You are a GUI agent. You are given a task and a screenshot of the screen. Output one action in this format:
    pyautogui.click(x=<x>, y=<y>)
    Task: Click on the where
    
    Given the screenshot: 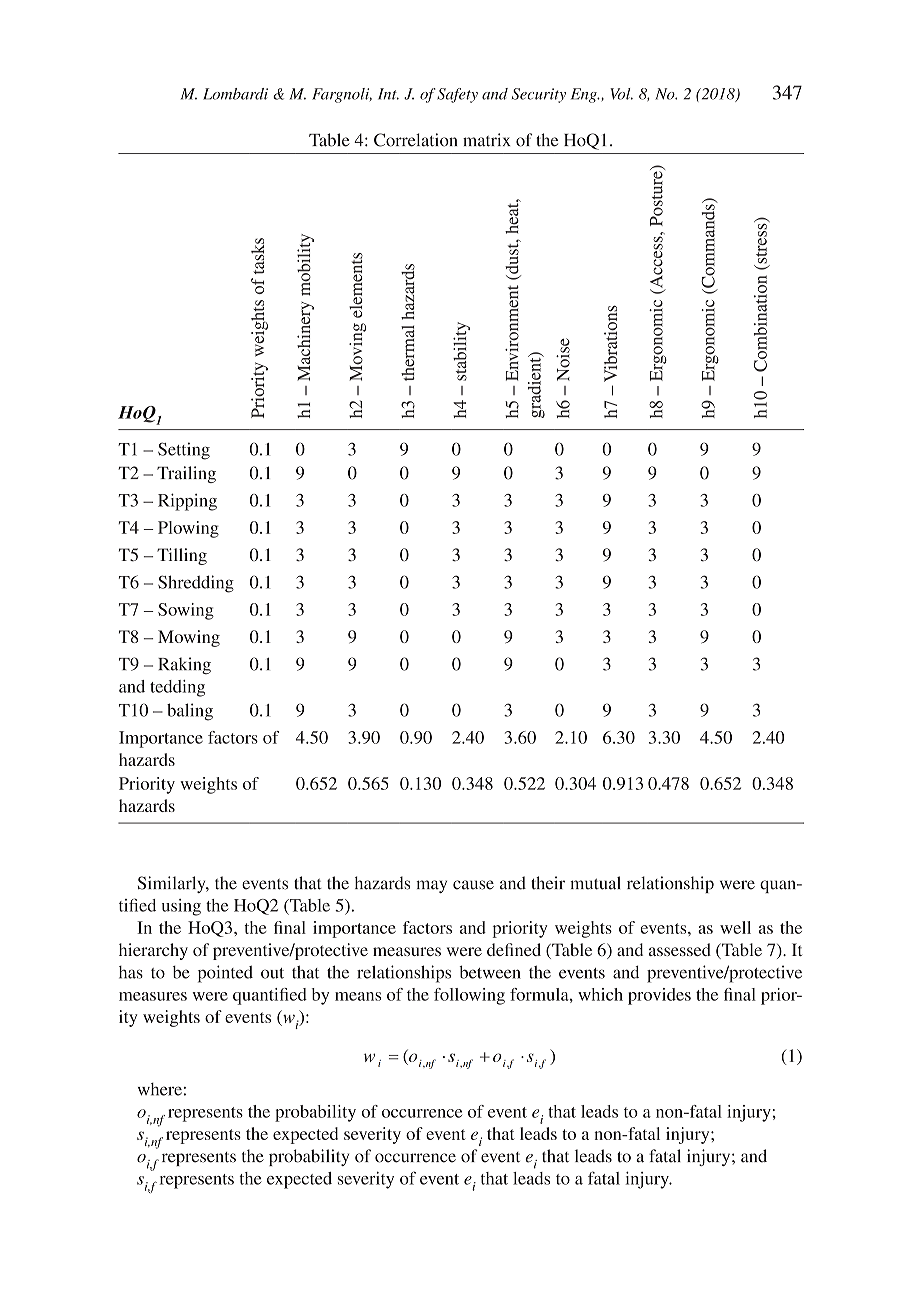 What is the action you would take?
    pyautogui.click(x=160, y=1089)
